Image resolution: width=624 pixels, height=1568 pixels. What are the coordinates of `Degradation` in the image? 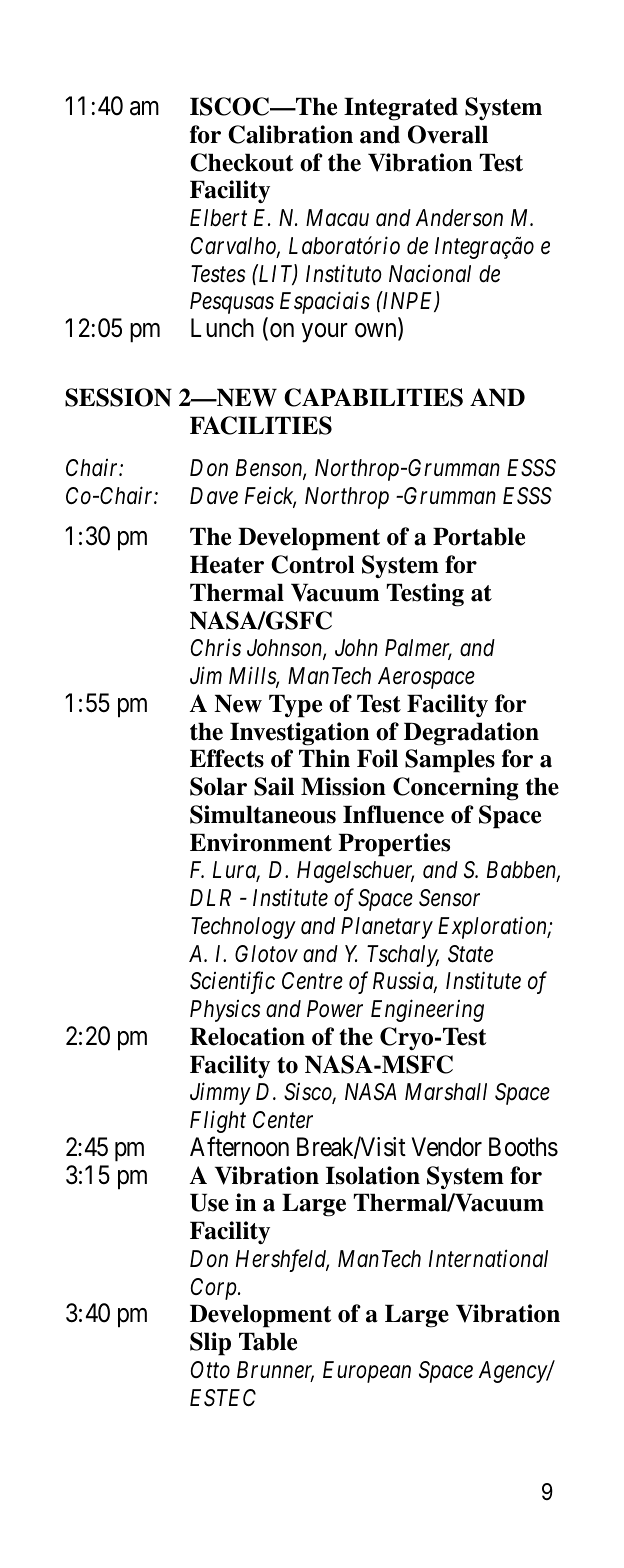 It's located at (471, 734).
